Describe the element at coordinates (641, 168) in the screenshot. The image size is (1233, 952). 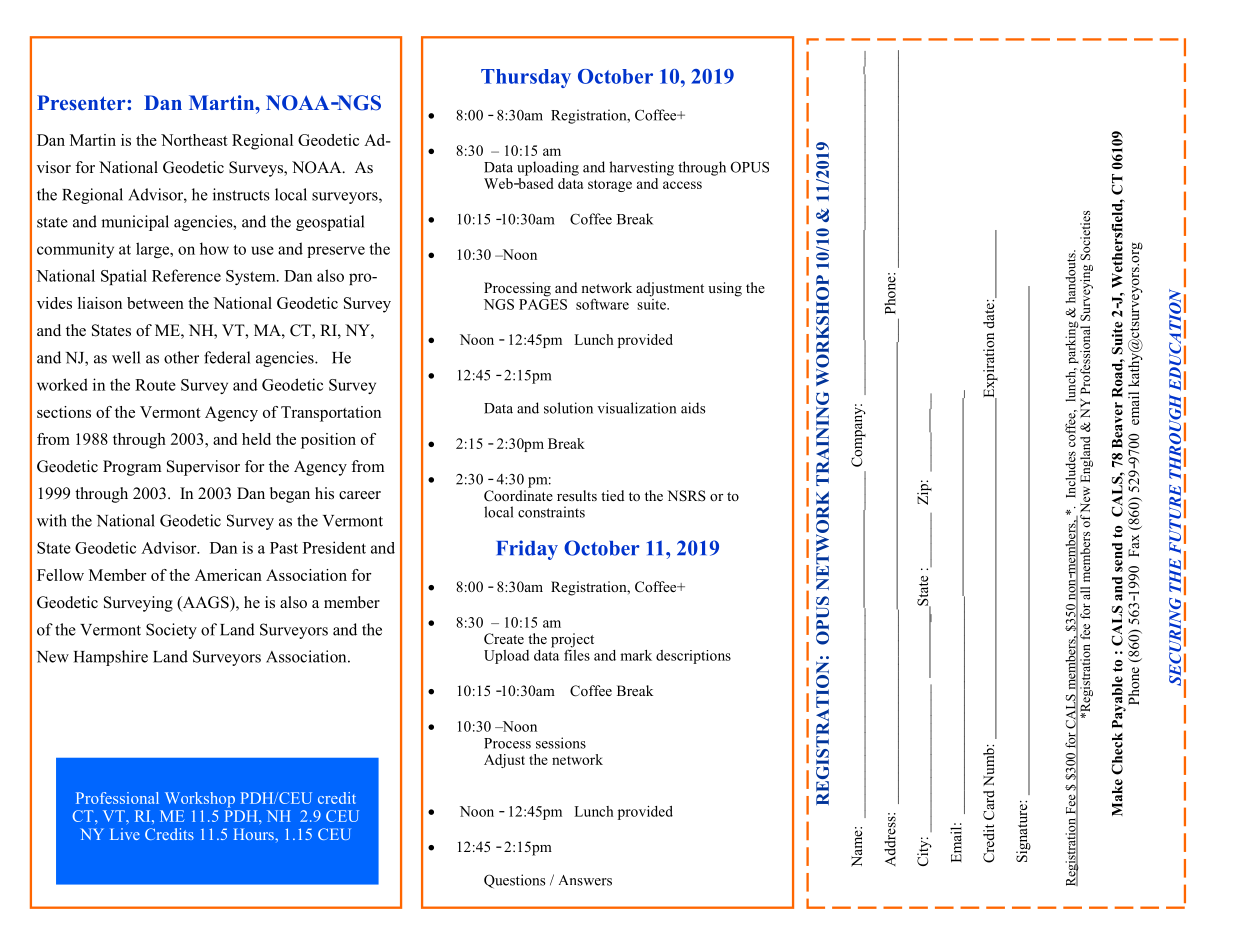
I see `harvesting` at that location.
